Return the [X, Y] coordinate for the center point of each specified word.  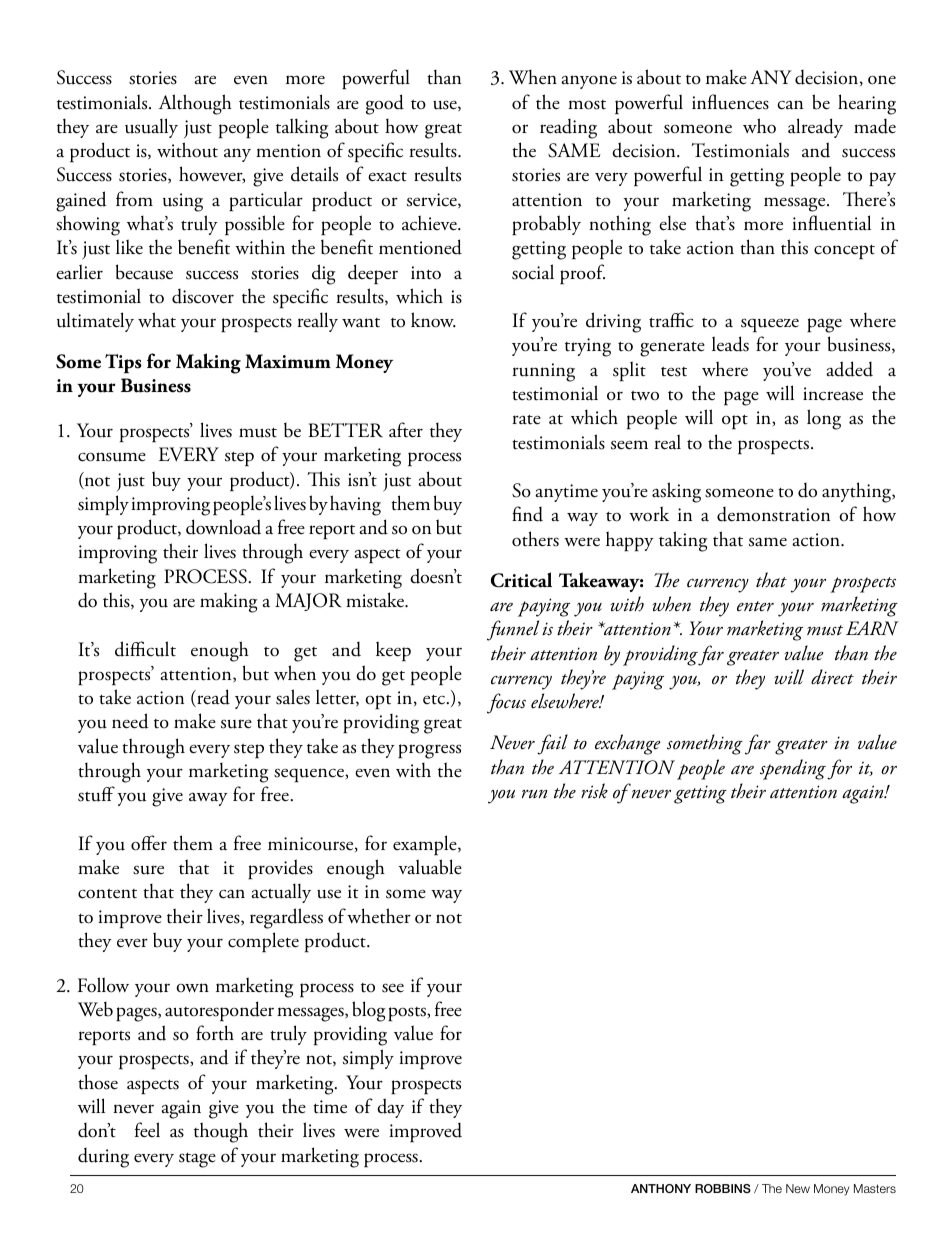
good [385, 104]
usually [151, 128]
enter [755, 606]
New [798, 1188]
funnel [513, 630]
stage [197, 1160]
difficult [145, 649]
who [759, 126]
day [390, 1108]
